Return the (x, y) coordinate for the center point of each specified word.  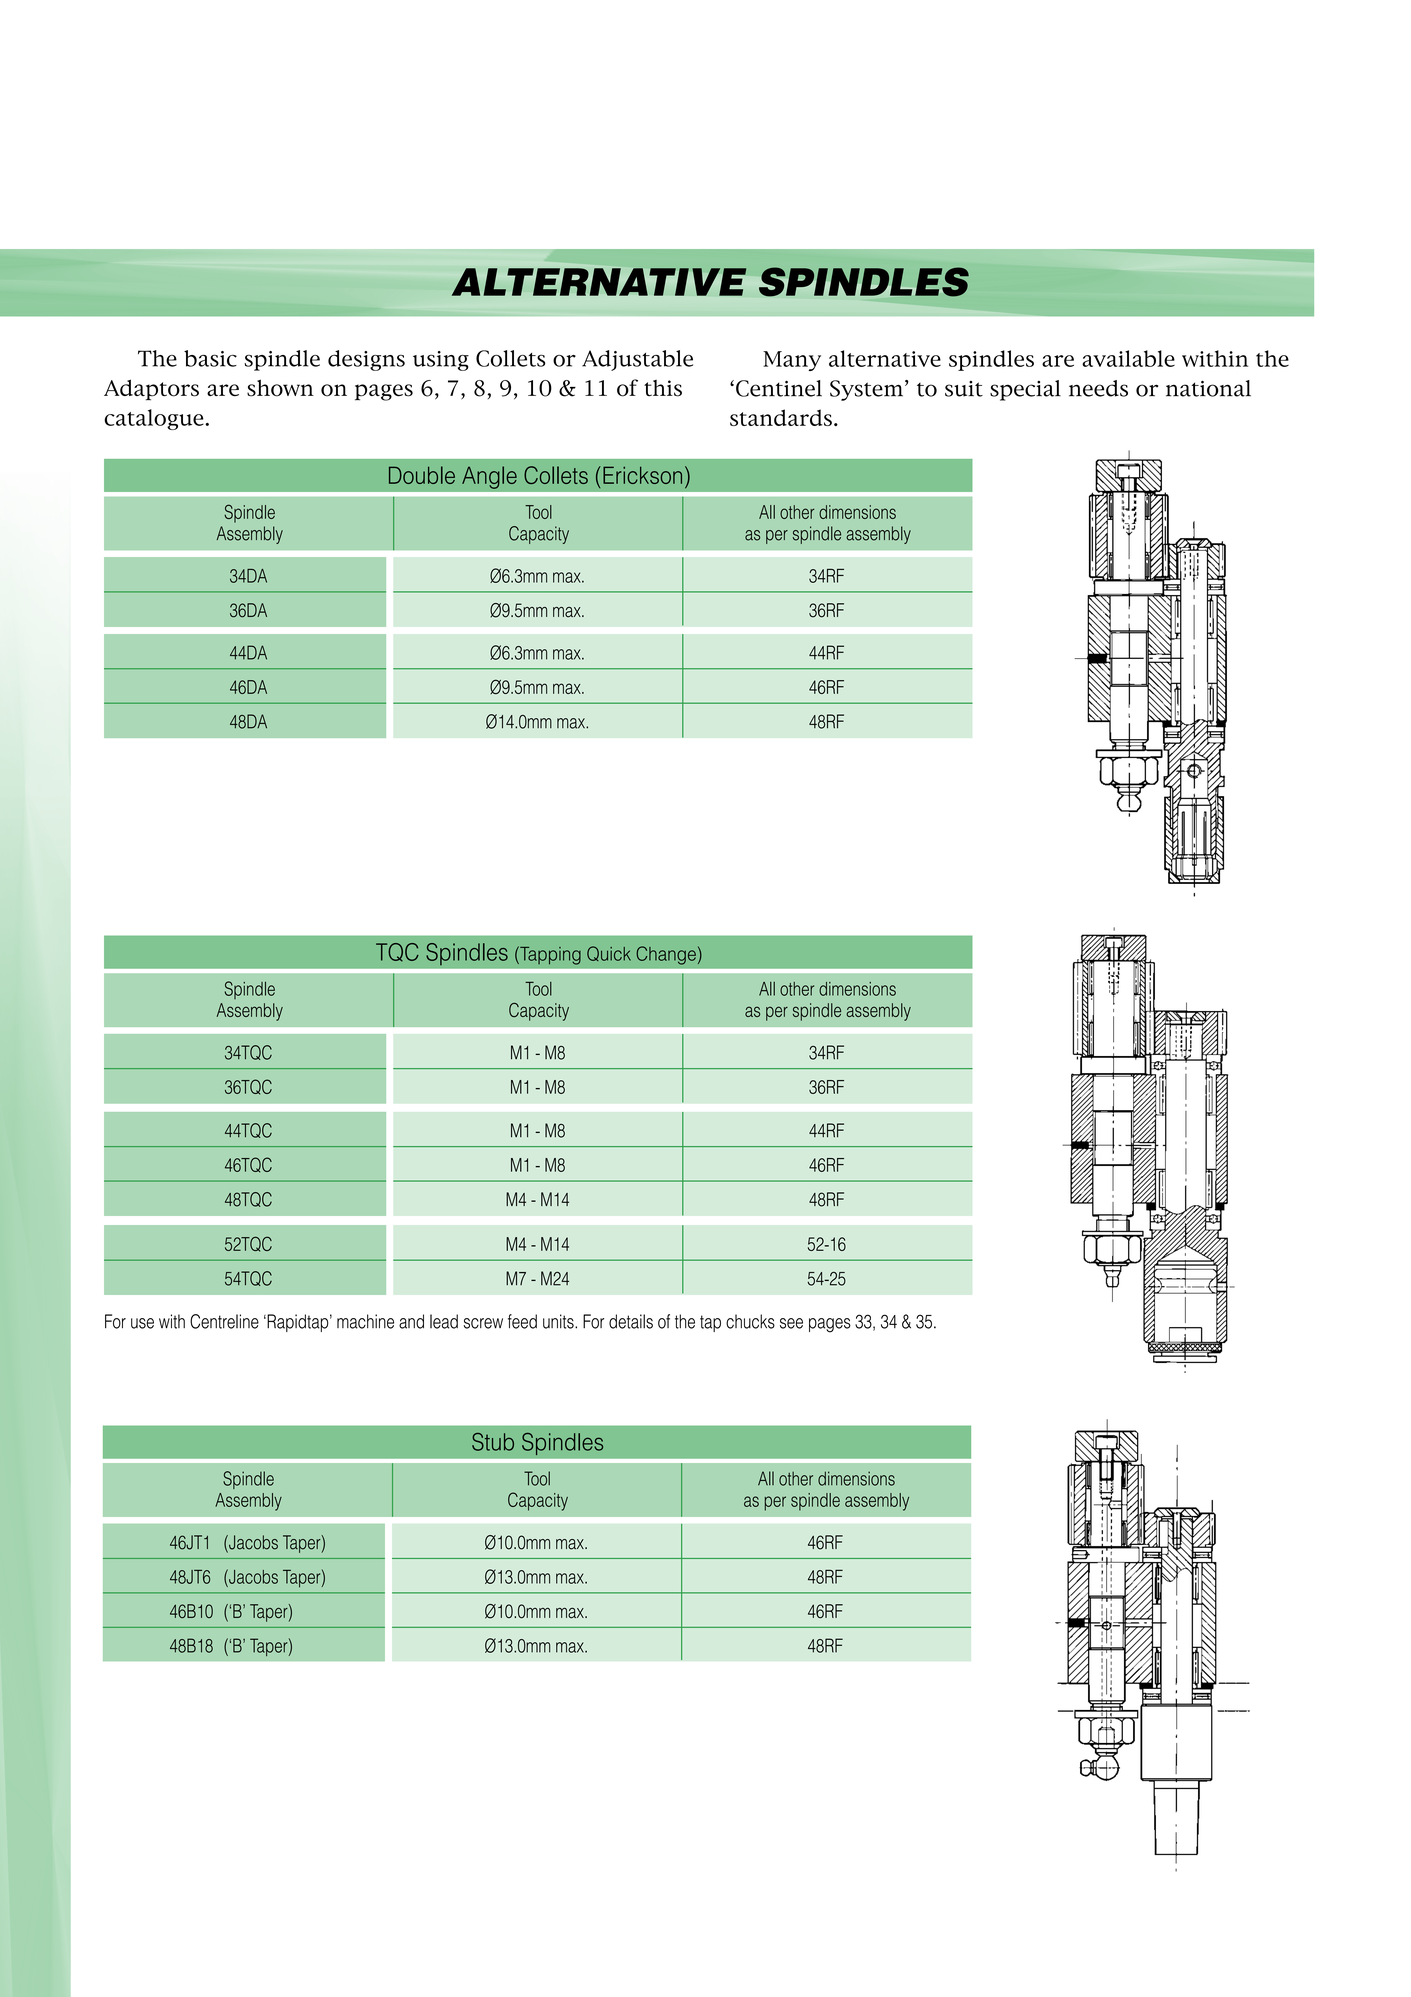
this (663, 388)
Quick (609, 953)
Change (666, 955)
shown (280, 388)
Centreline (224, 1321)
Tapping (549, 955)
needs (1098, 388)
